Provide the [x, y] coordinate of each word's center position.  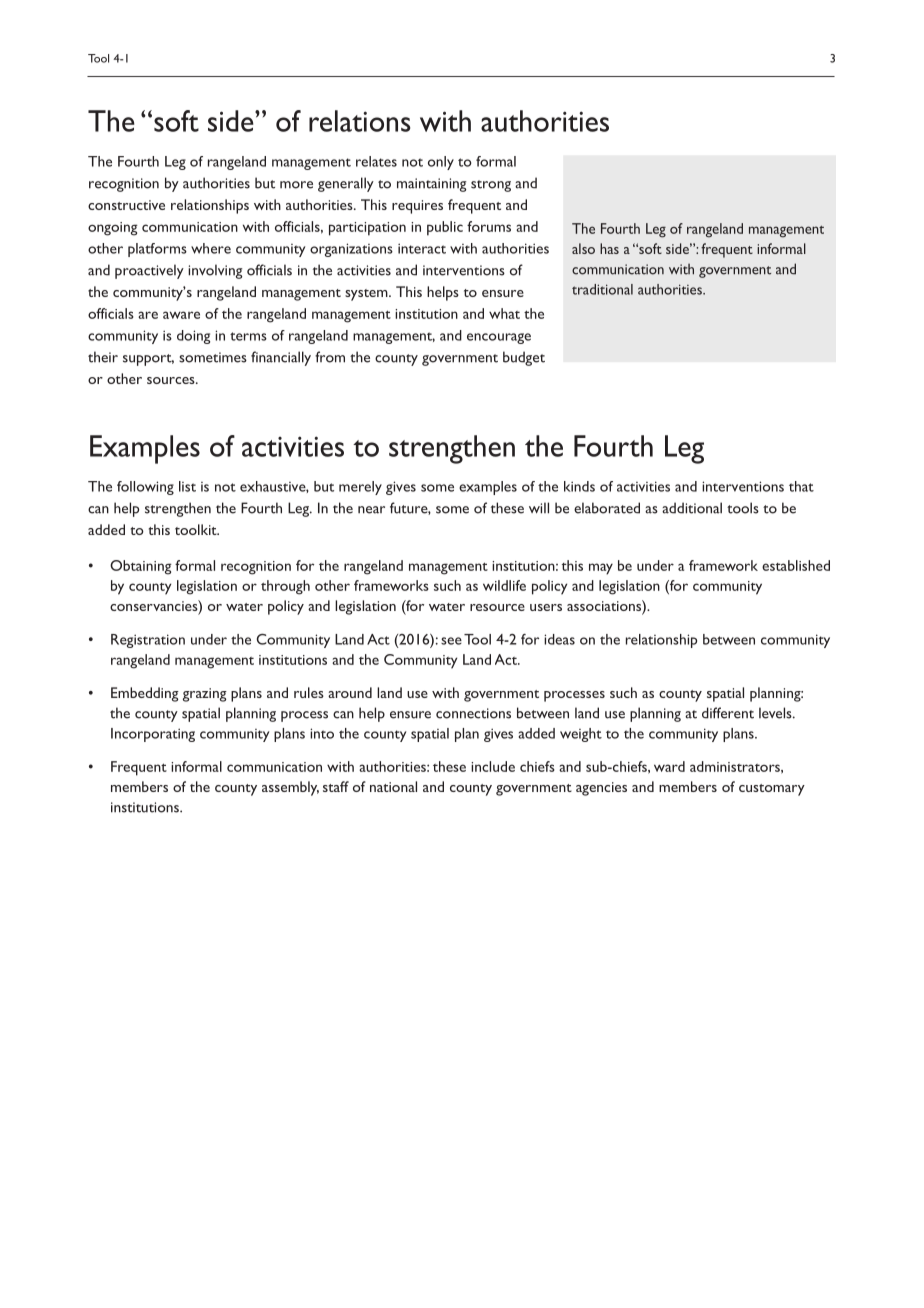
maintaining [431, 185]
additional [692, 508]
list [187, 486]
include [493, 766]
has [609, 248]
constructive [126, 205]
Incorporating [153, 735]
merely [360, 488]
